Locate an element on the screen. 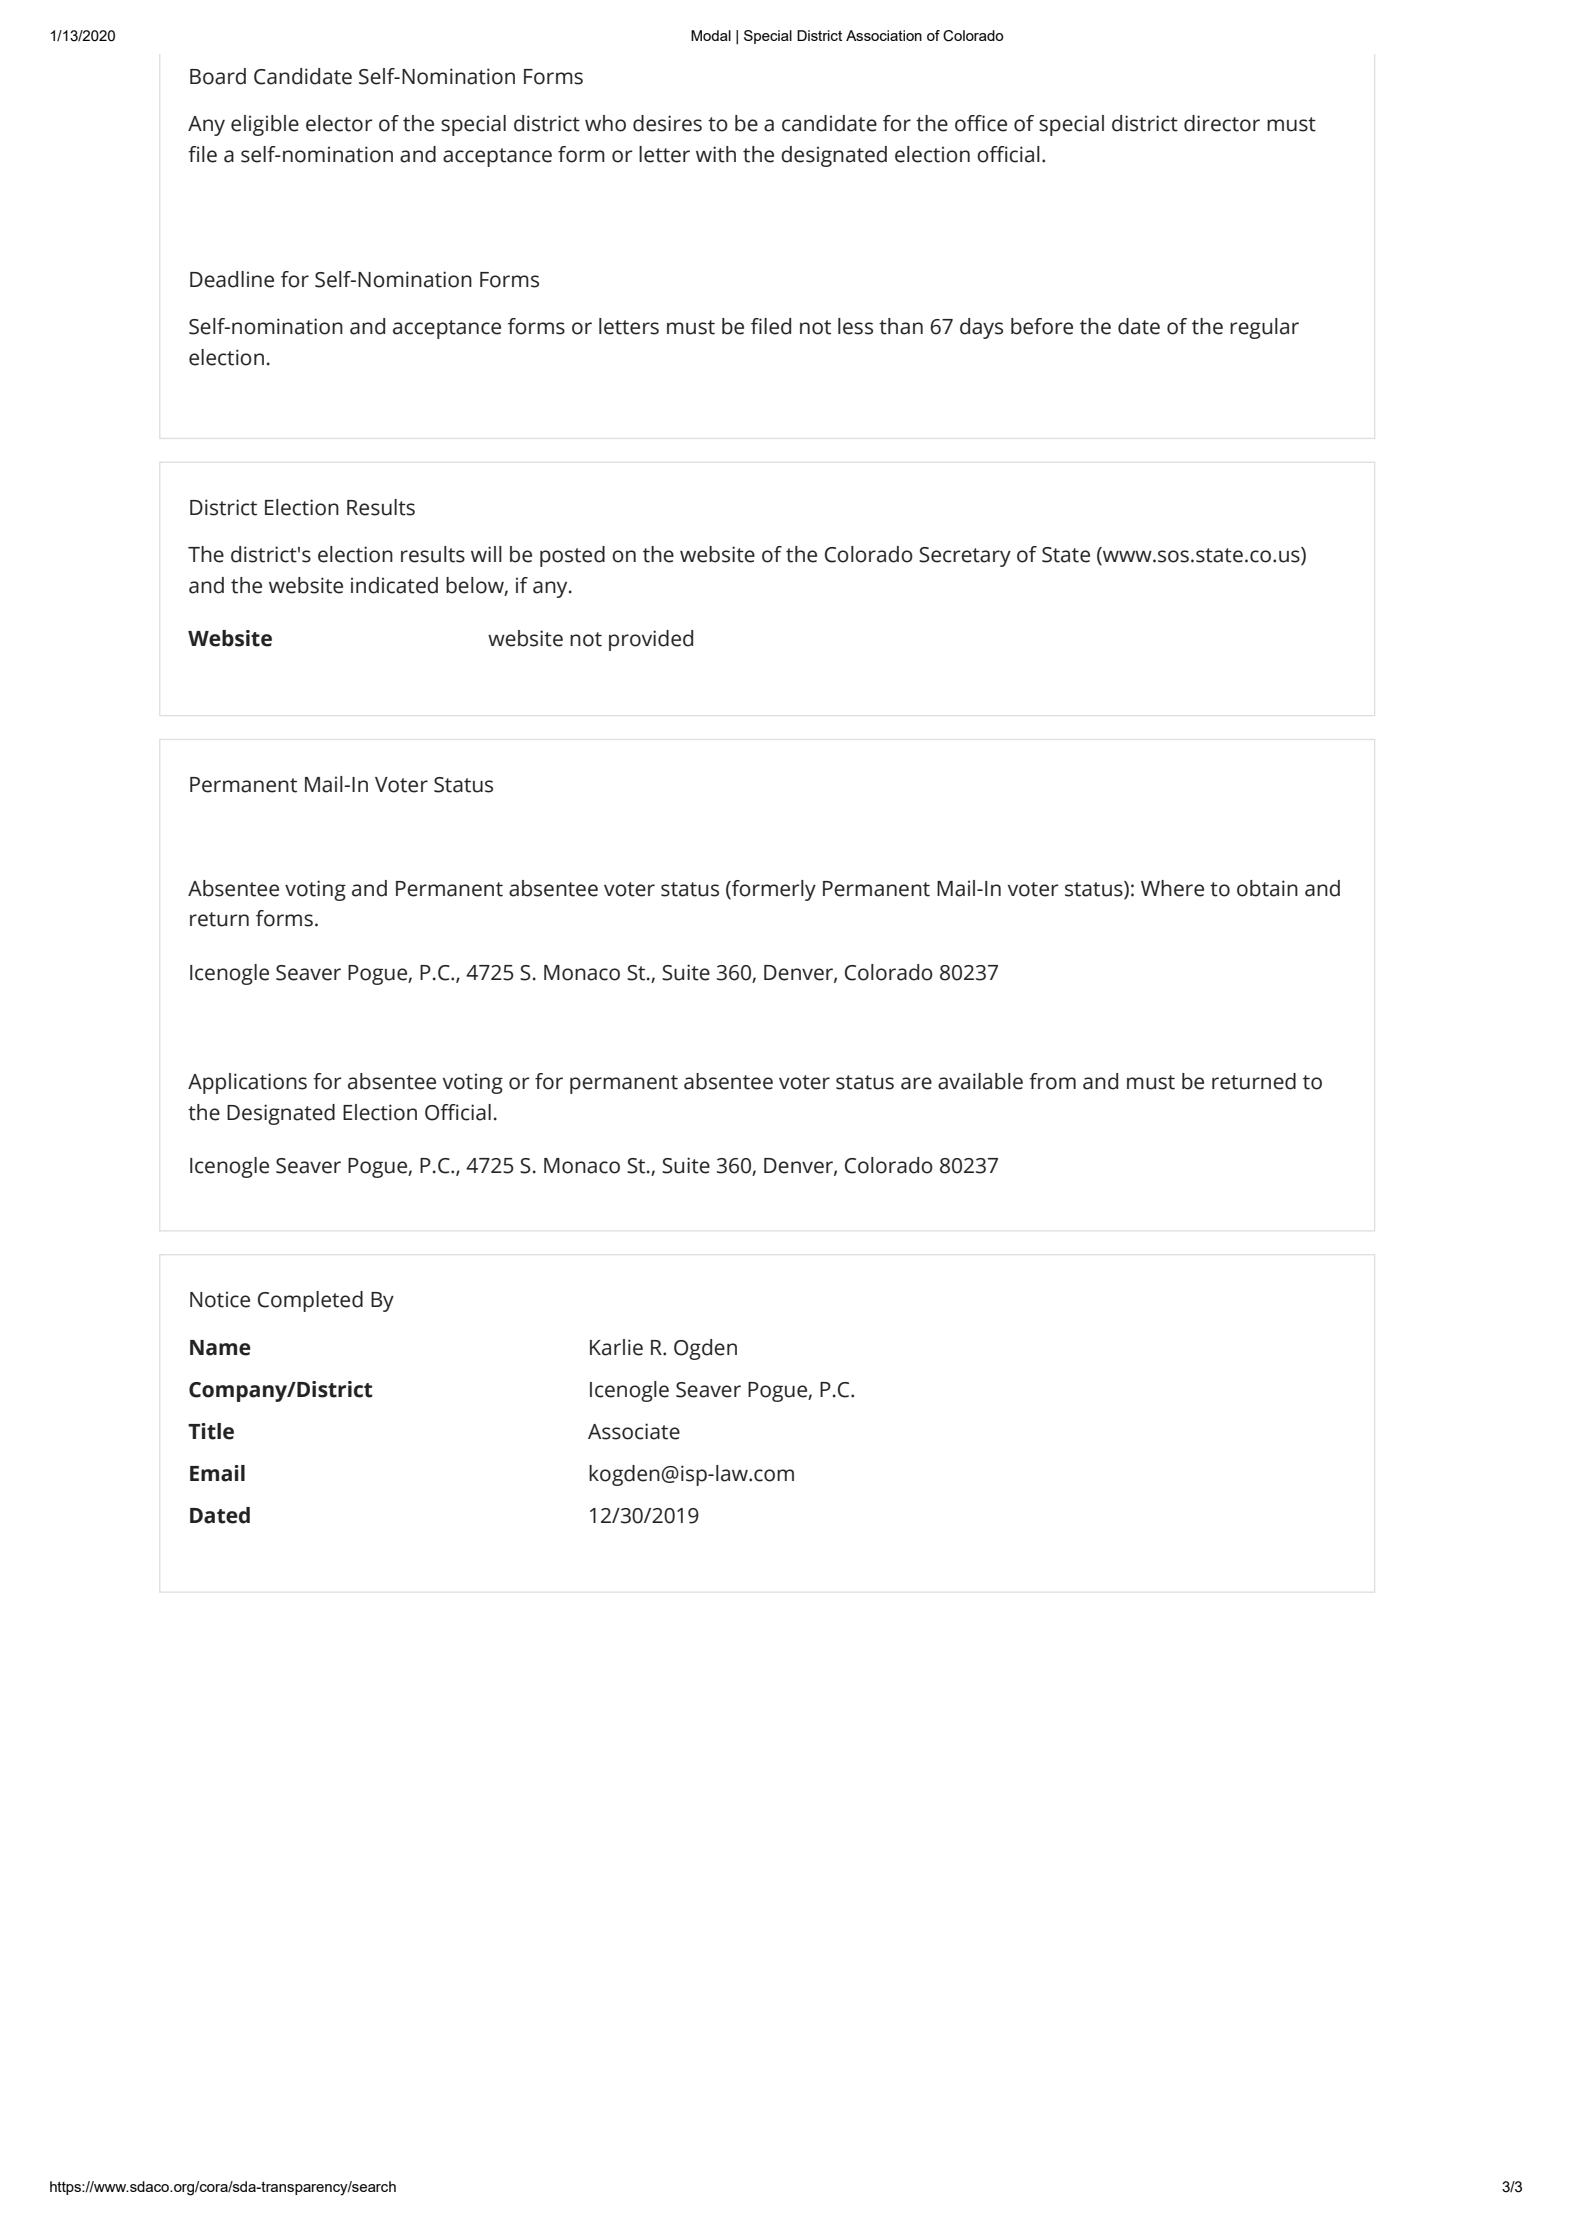 This screenshot has height=2224, width=1572. available is located at coordinates (980, 1081).
